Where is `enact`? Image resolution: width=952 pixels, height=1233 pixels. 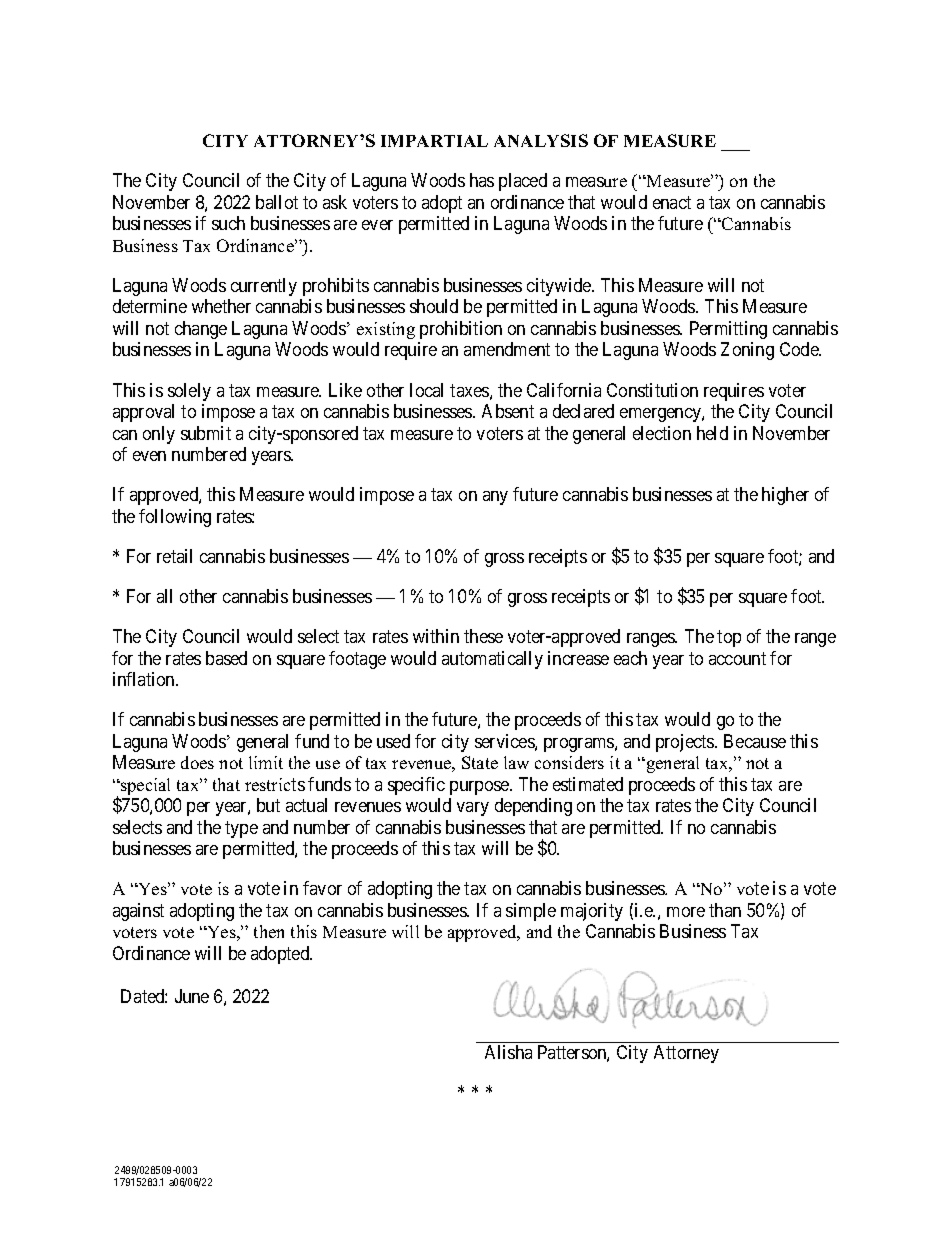
enact is located at coordinates (672, 202).
